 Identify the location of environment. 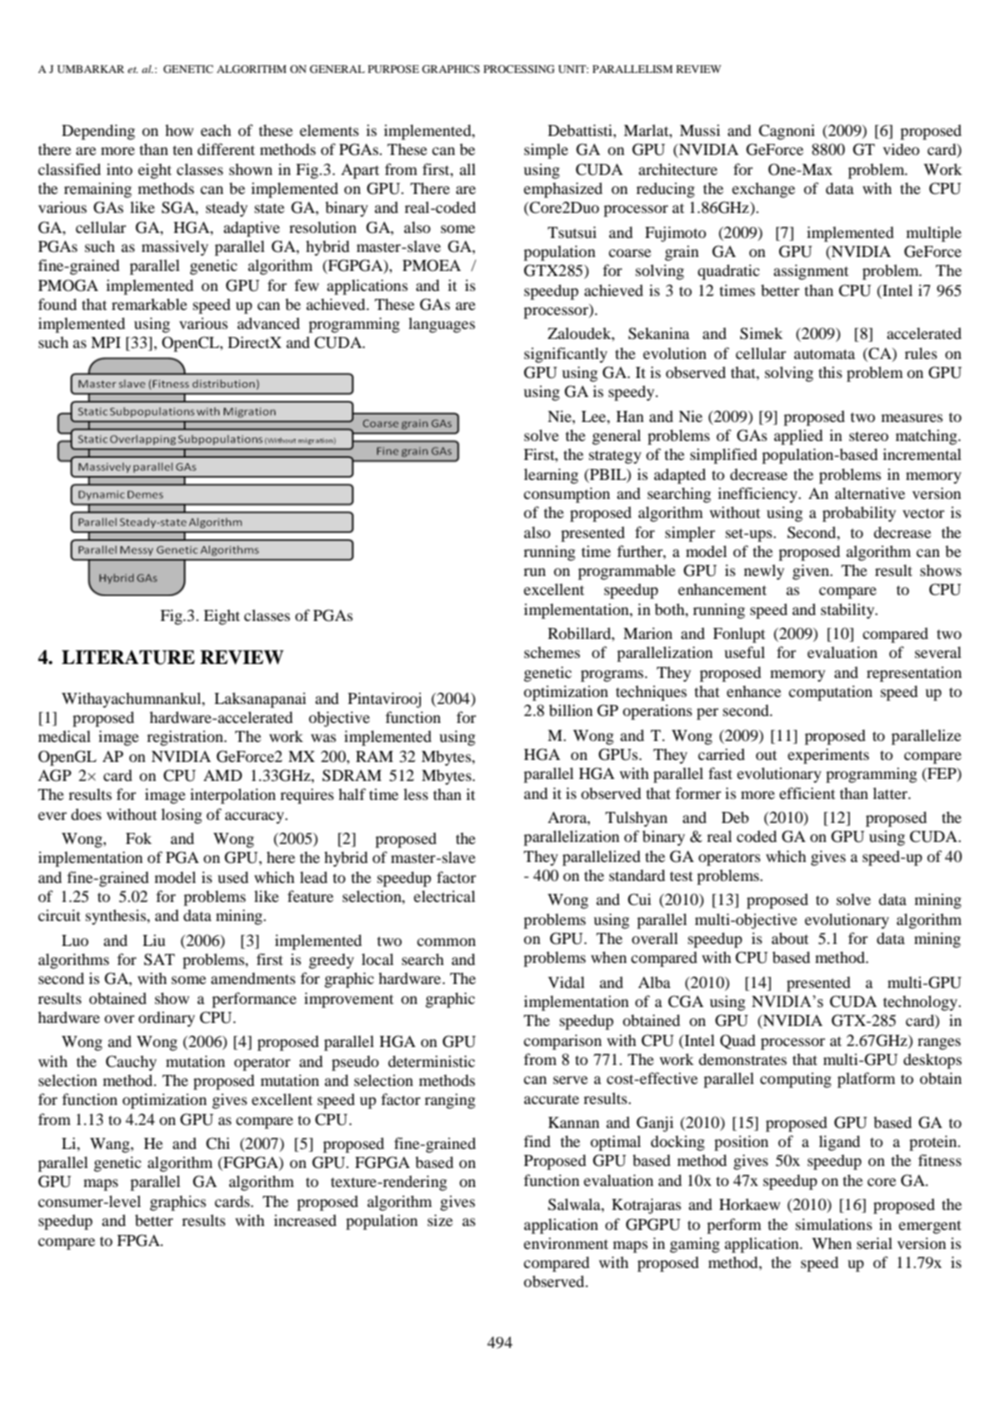
(566, 1243).
